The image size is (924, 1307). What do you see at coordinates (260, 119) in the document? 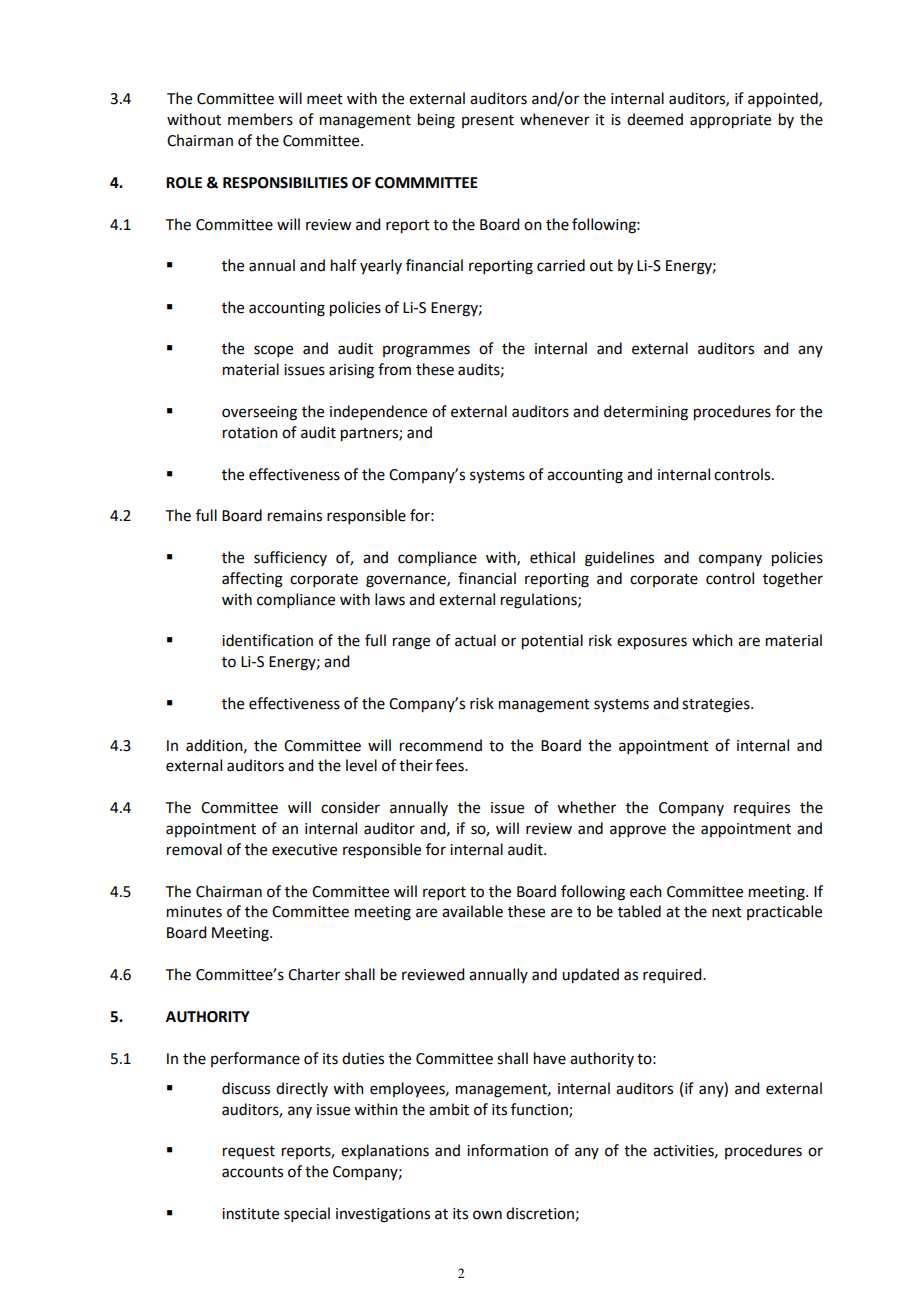
I see `members` at bounding box center [260, 119].
